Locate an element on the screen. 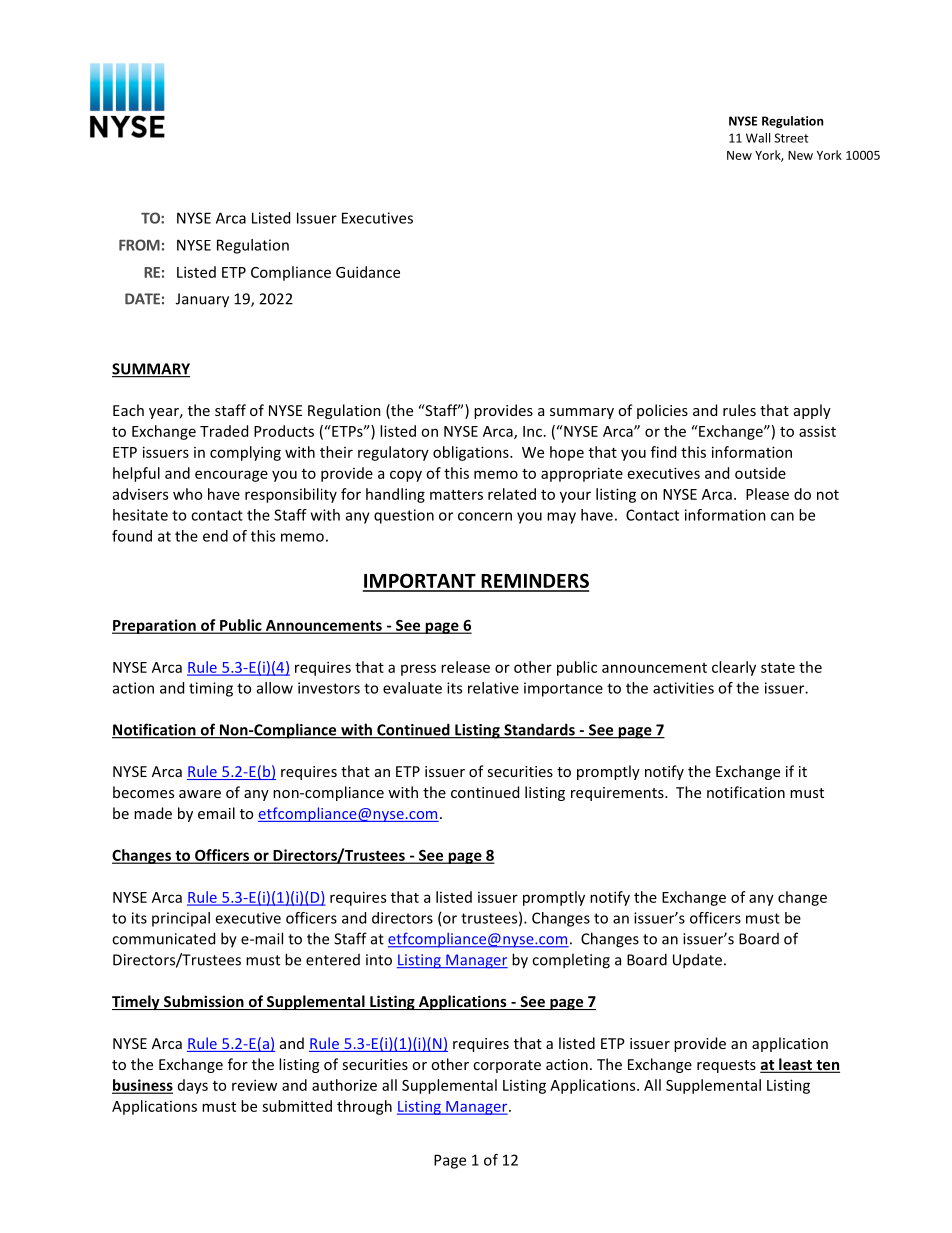 This screenshot has width=952, height=1233. days is located at coordinates (193, 1086).
